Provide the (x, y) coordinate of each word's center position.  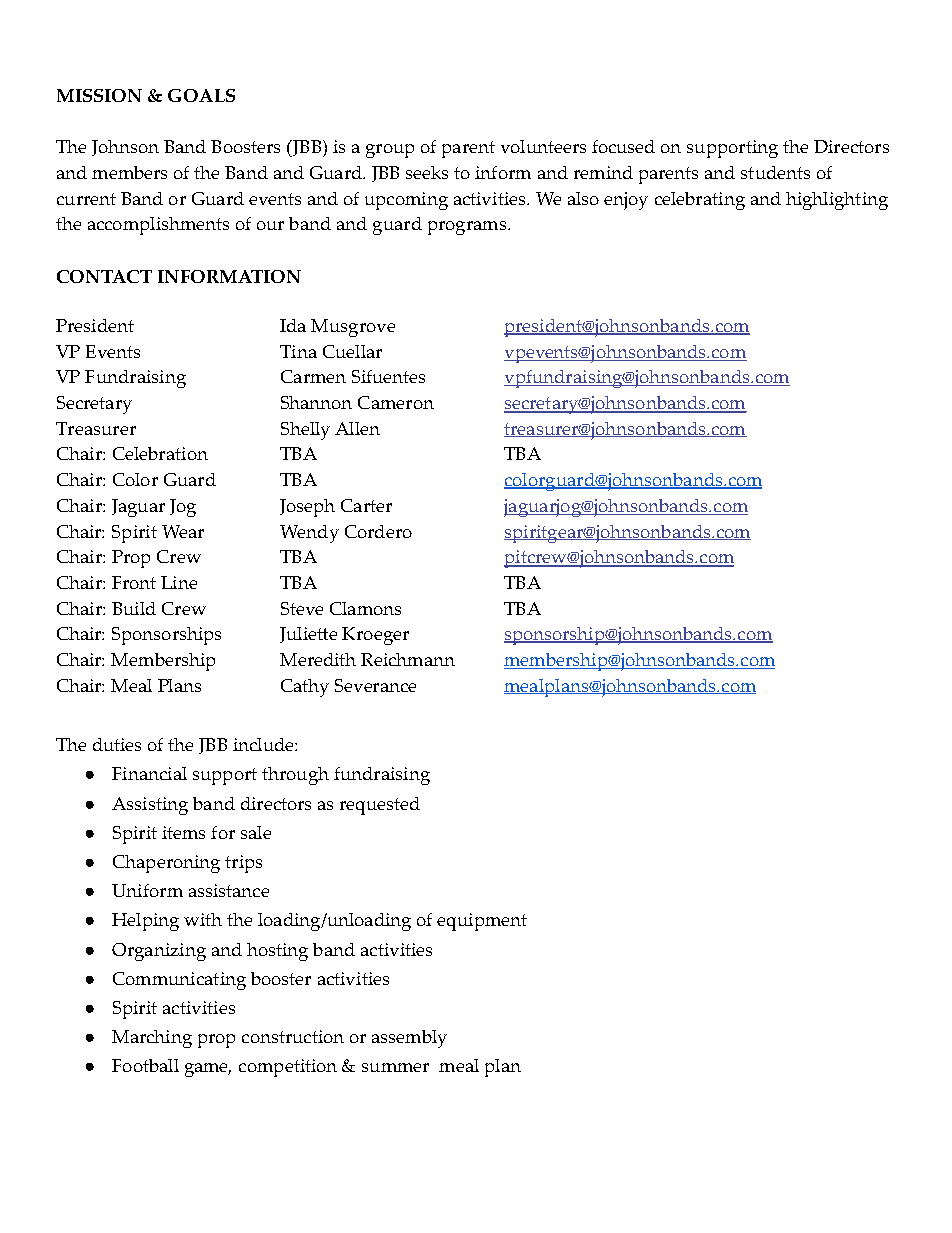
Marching (152, 1039)
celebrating (700, 201)
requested (380, 806)
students (775, 172)
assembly (409, 1039)
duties (117, 744)
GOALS (201, 95)
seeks (427, 172)
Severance (375, 685)
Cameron (396, 402)
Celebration (160, 453)
